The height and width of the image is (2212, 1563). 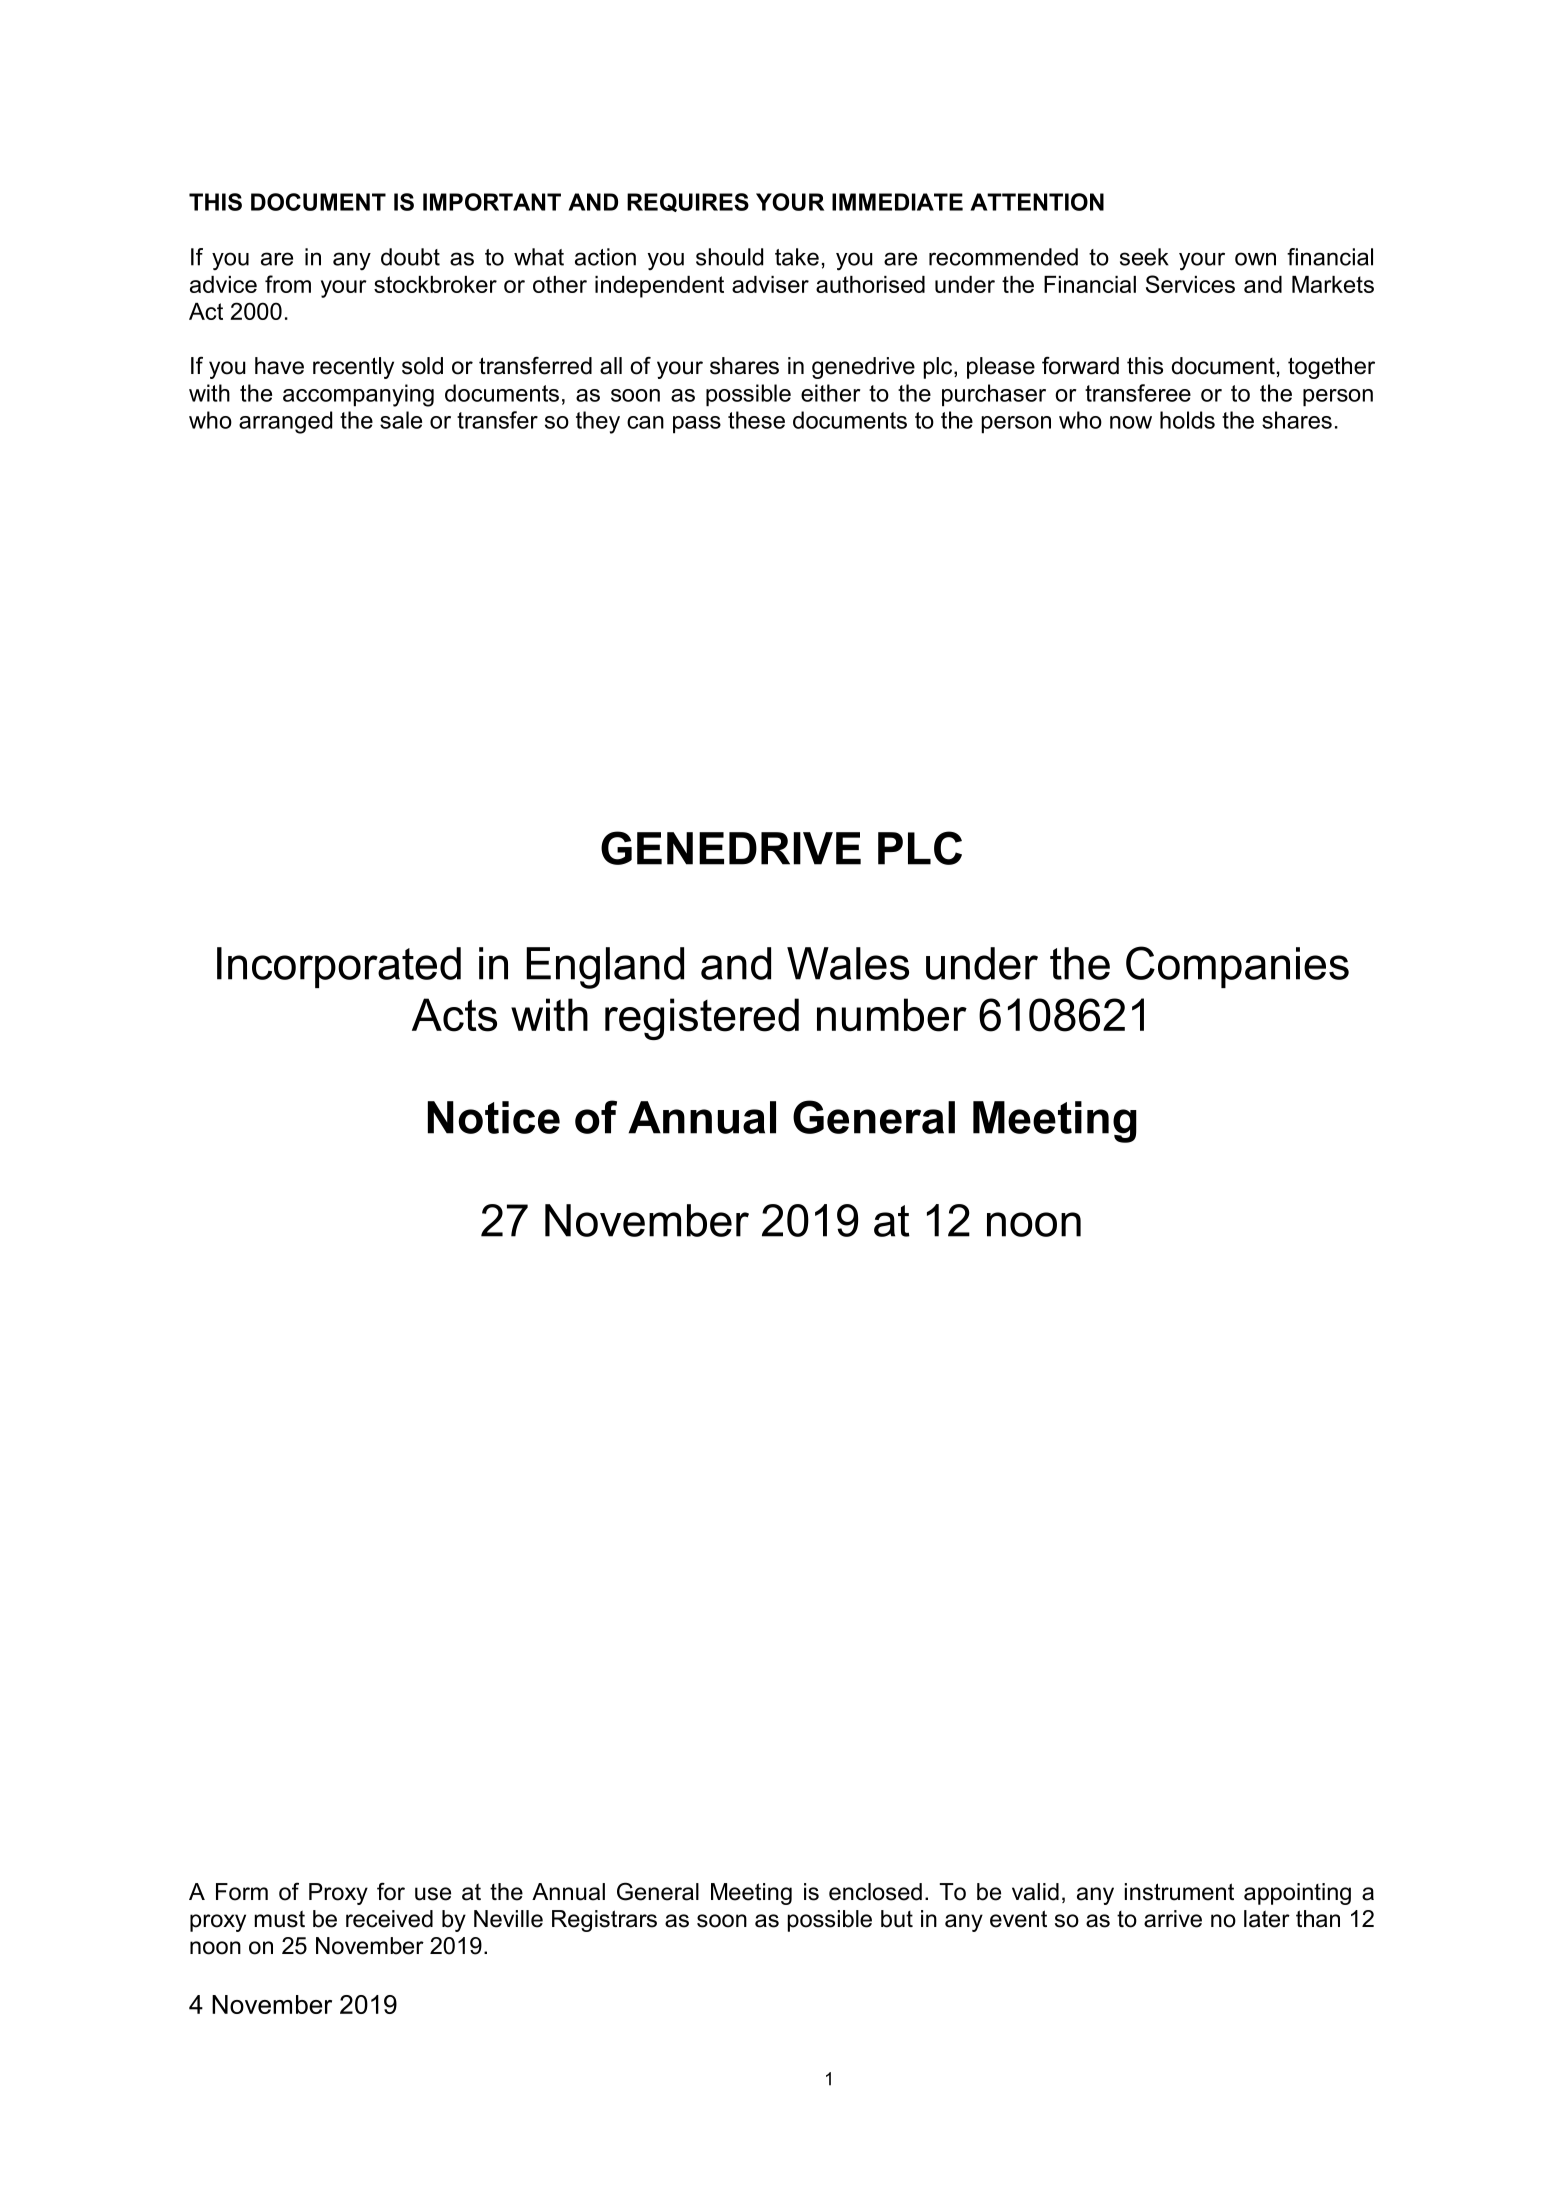 What do you see at coordinates (1237, 967) in the image?
I see `Companies` at bounding box center [1237, 967].
